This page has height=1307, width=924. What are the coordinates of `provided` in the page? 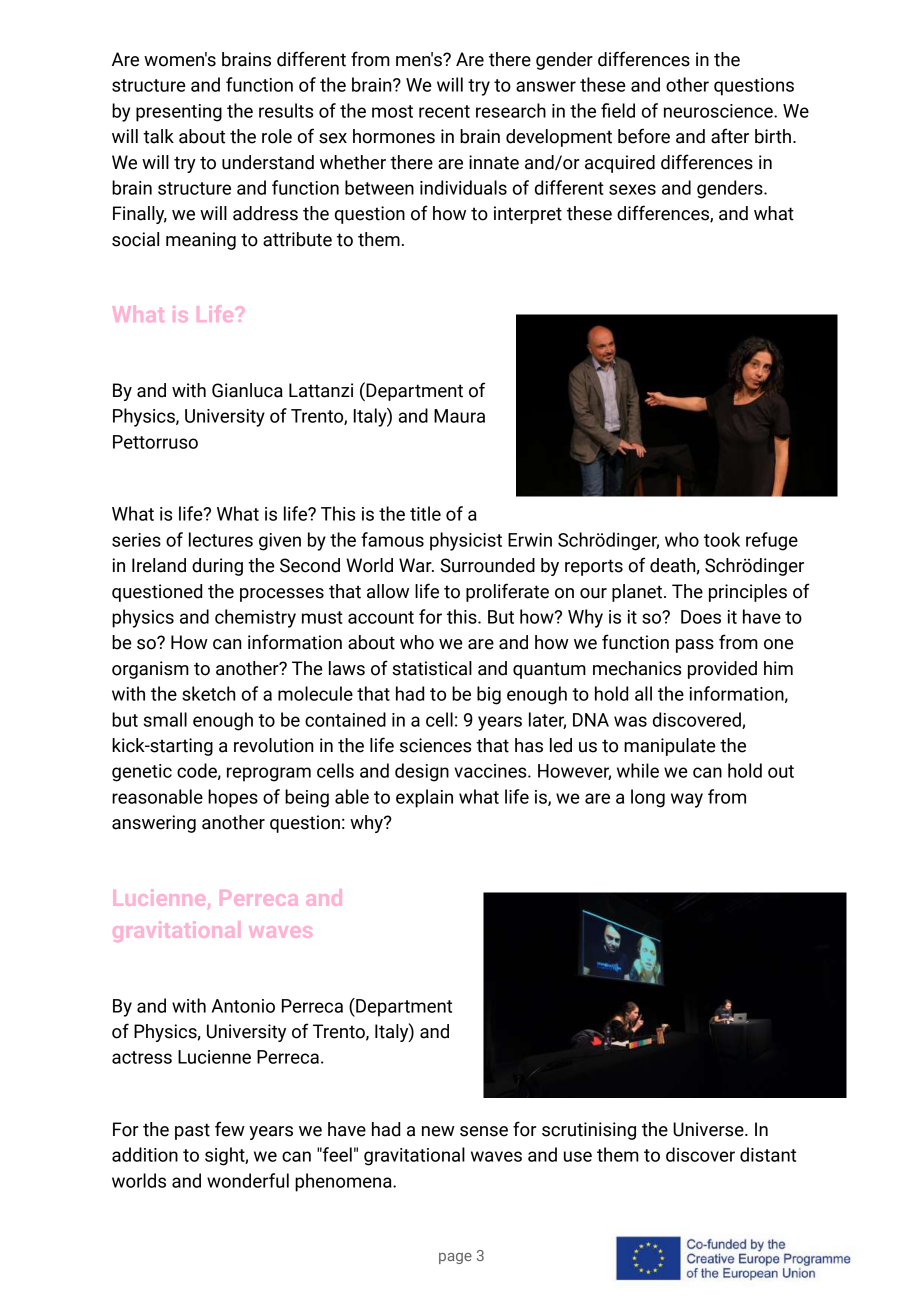 It's located at (722, 670).
